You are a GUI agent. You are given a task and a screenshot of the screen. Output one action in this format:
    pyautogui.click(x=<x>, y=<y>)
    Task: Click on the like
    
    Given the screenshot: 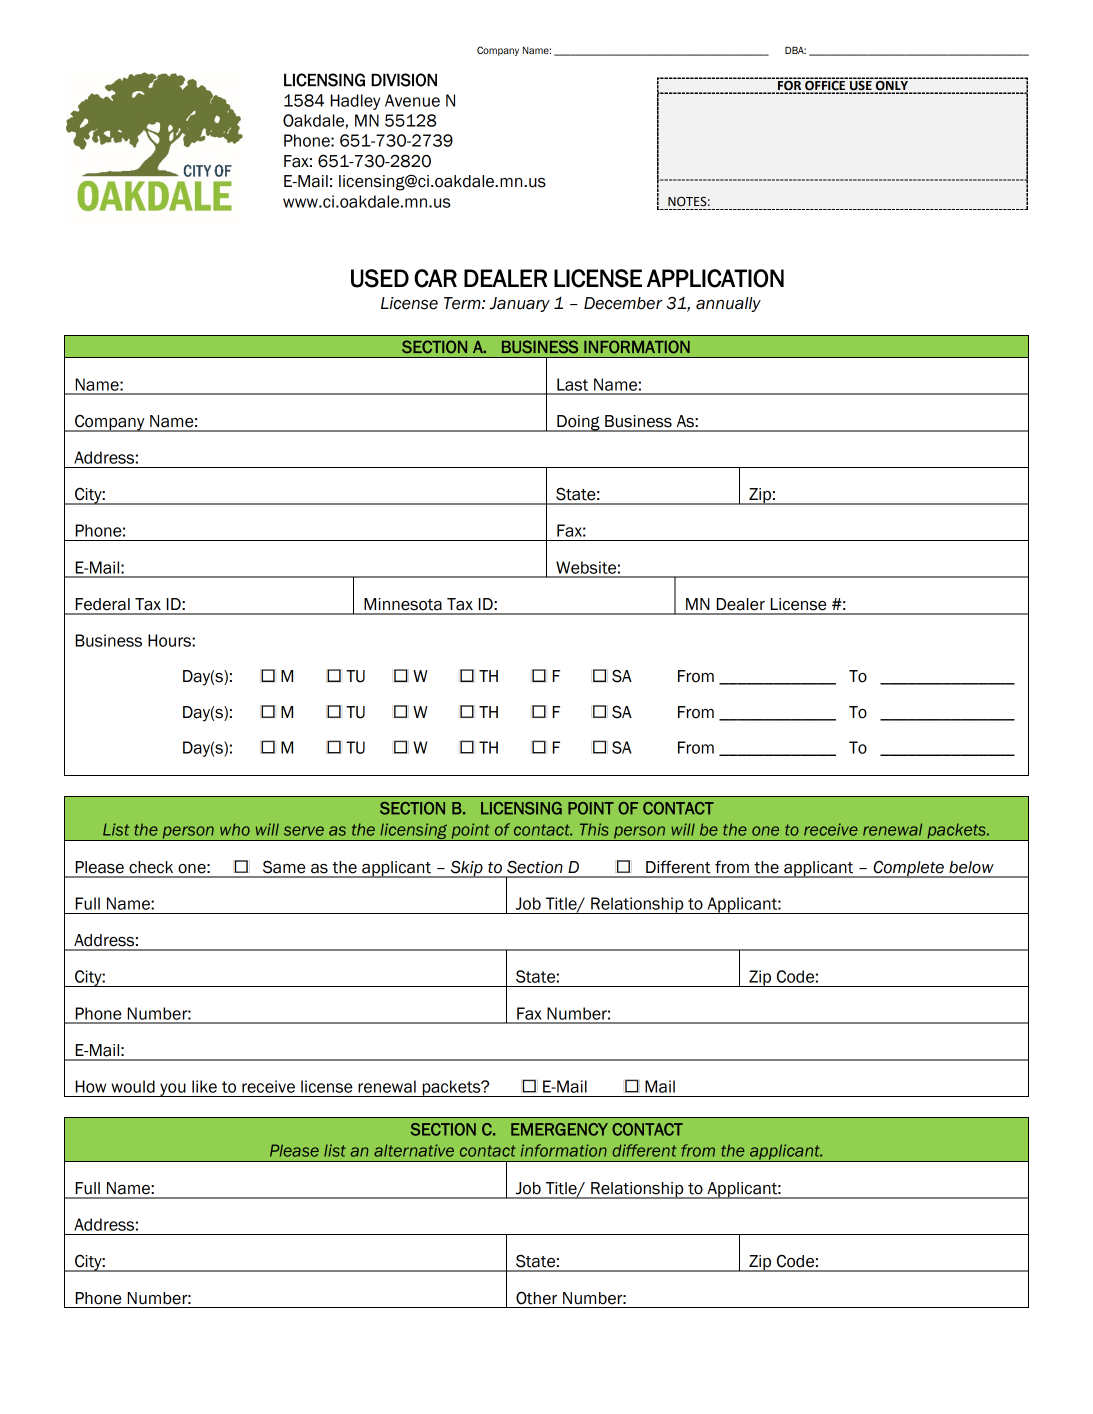 What is the action you would take?
    pyautogui.click(x=204, y=1086)
